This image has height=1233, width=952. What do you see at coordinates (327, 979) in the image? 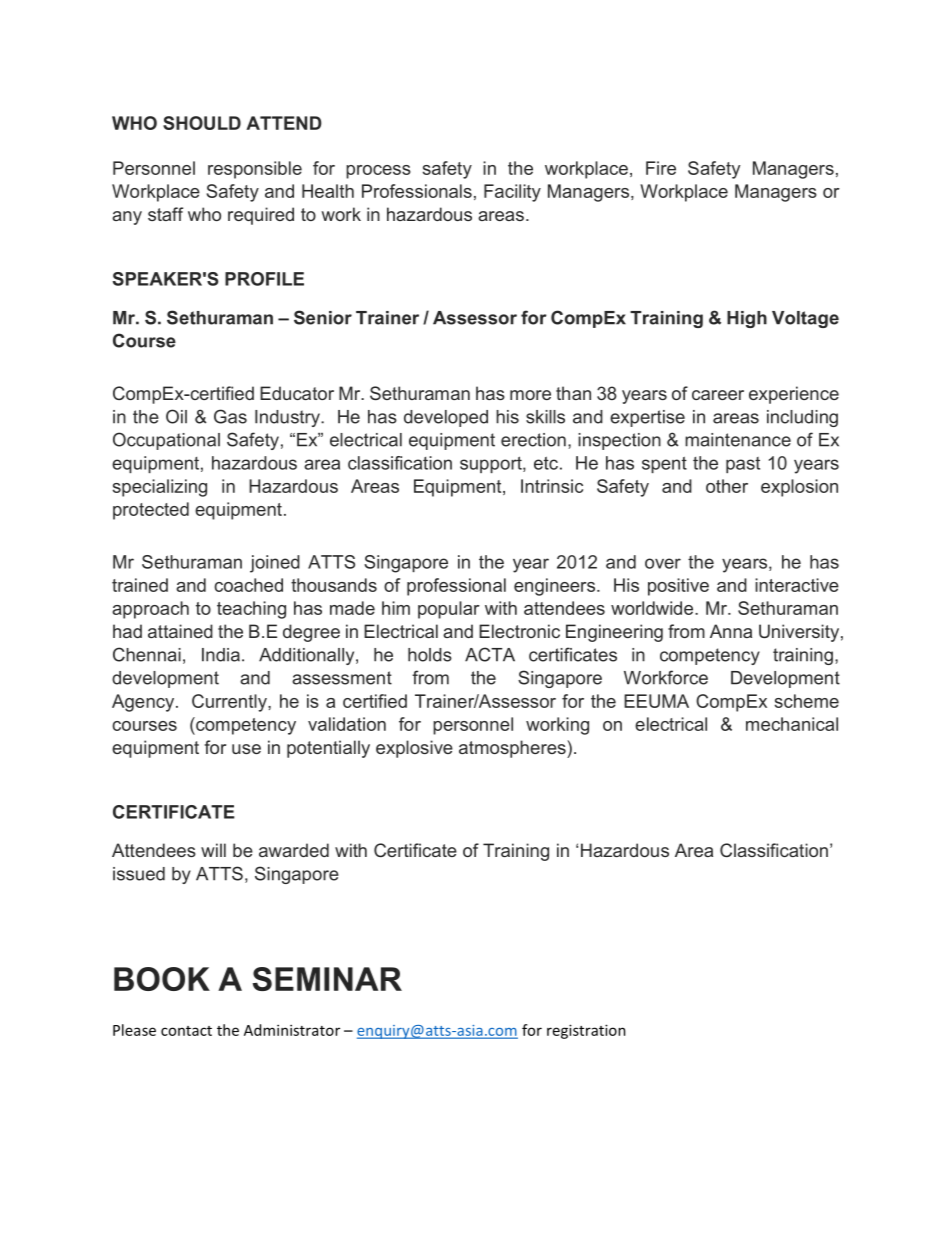
I see `SEMINAR` at bounding box center [327, 979].
